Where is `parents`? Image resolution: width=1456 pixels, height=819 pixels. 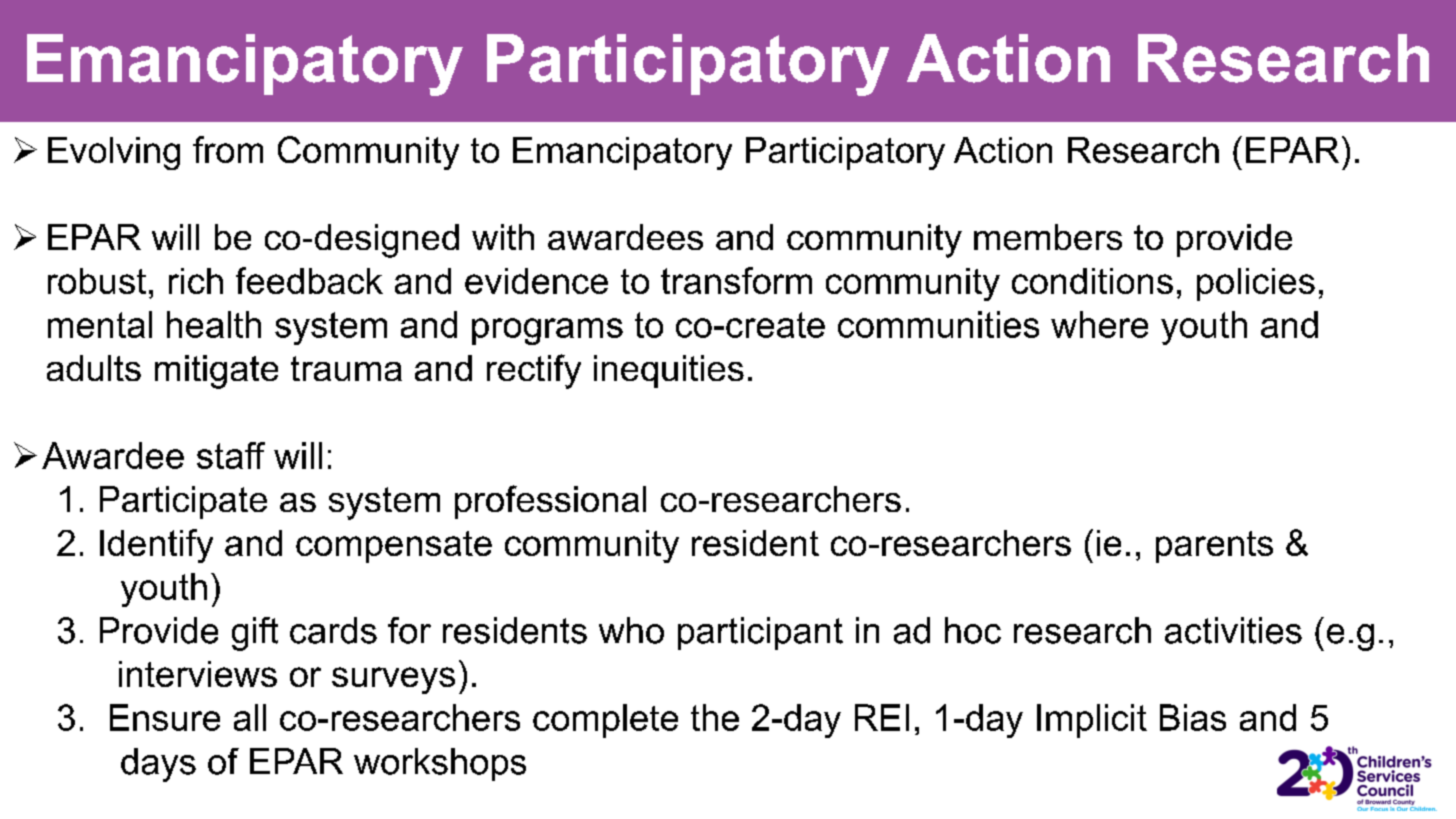
parents is located at coordinates (1214, 547).
